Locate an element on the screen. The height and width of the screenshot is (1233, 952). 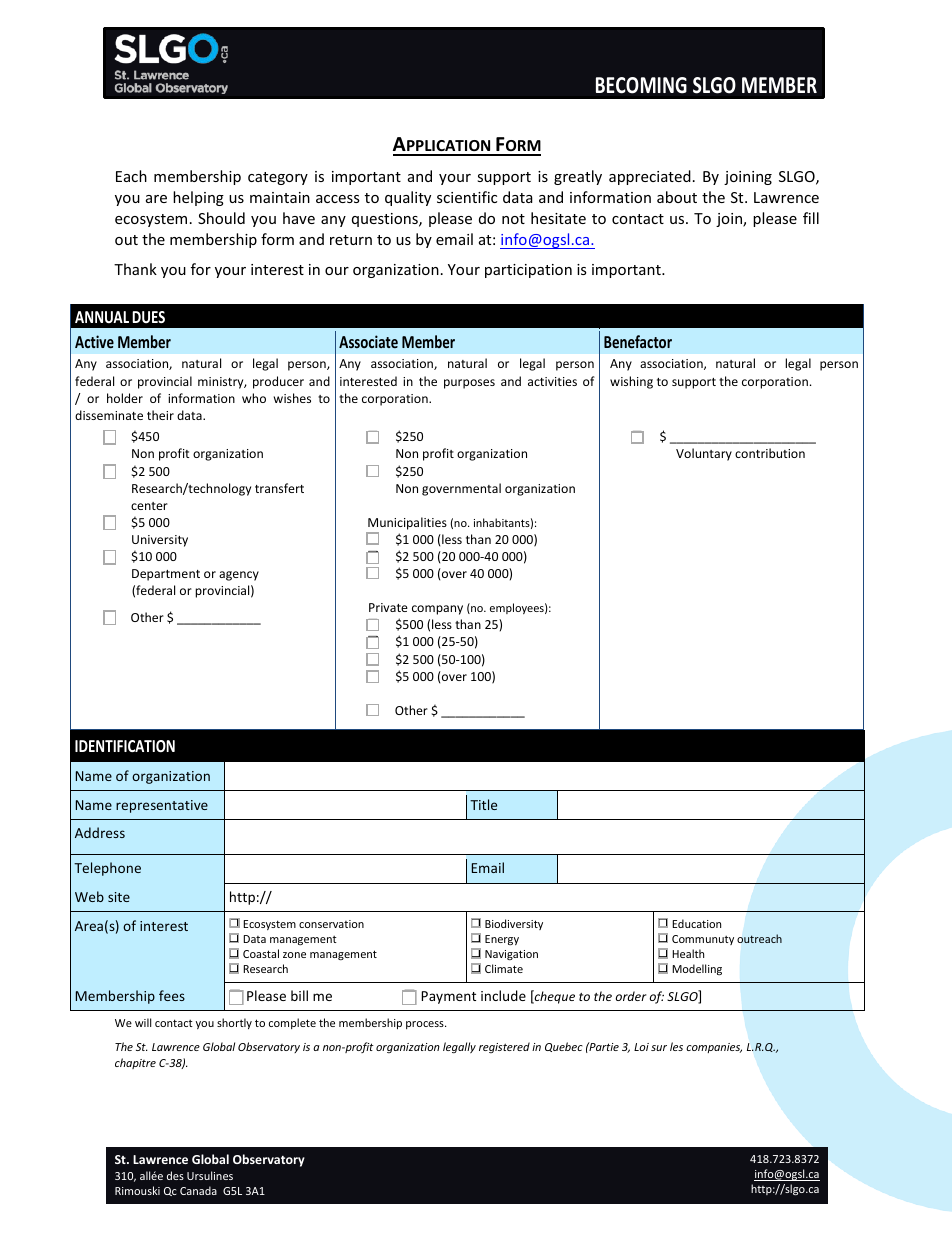
center is located at coordinates (149, 506).
